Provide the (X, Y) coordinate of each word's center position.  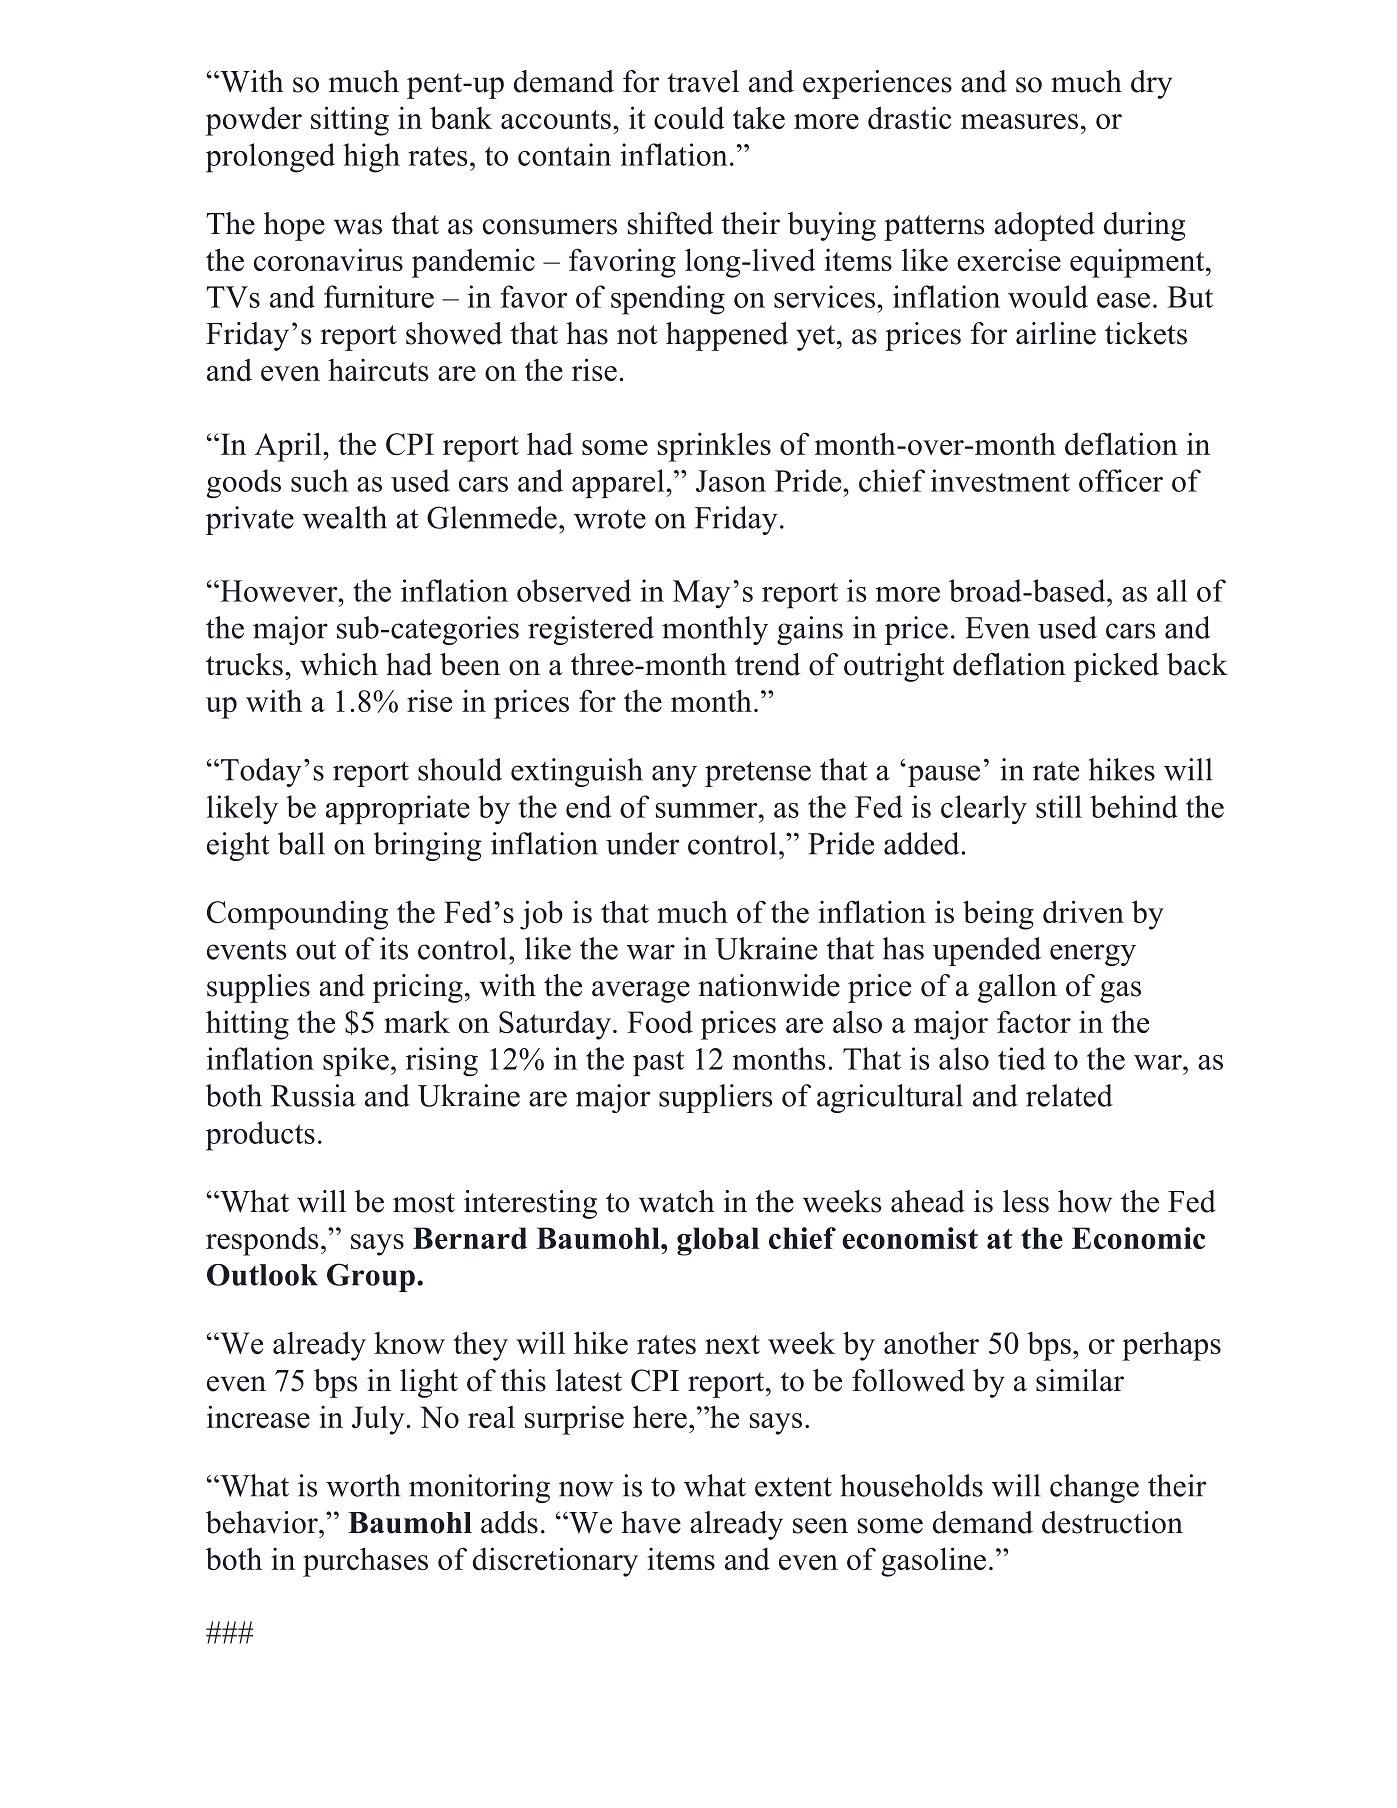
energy (1093, 955)
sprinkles (714, 447)
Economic (1138, 1238)
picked (1116, 667)
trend (768, 664)
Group (371, 1277)
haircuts (378, 369)
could (689, 117)
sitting (350, 121)
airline (1056, 333)
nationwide (769, 985)
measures (1019, 121)
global (718, 1241)
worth (363, 1485)
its (394, 948)
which (339, 664)
